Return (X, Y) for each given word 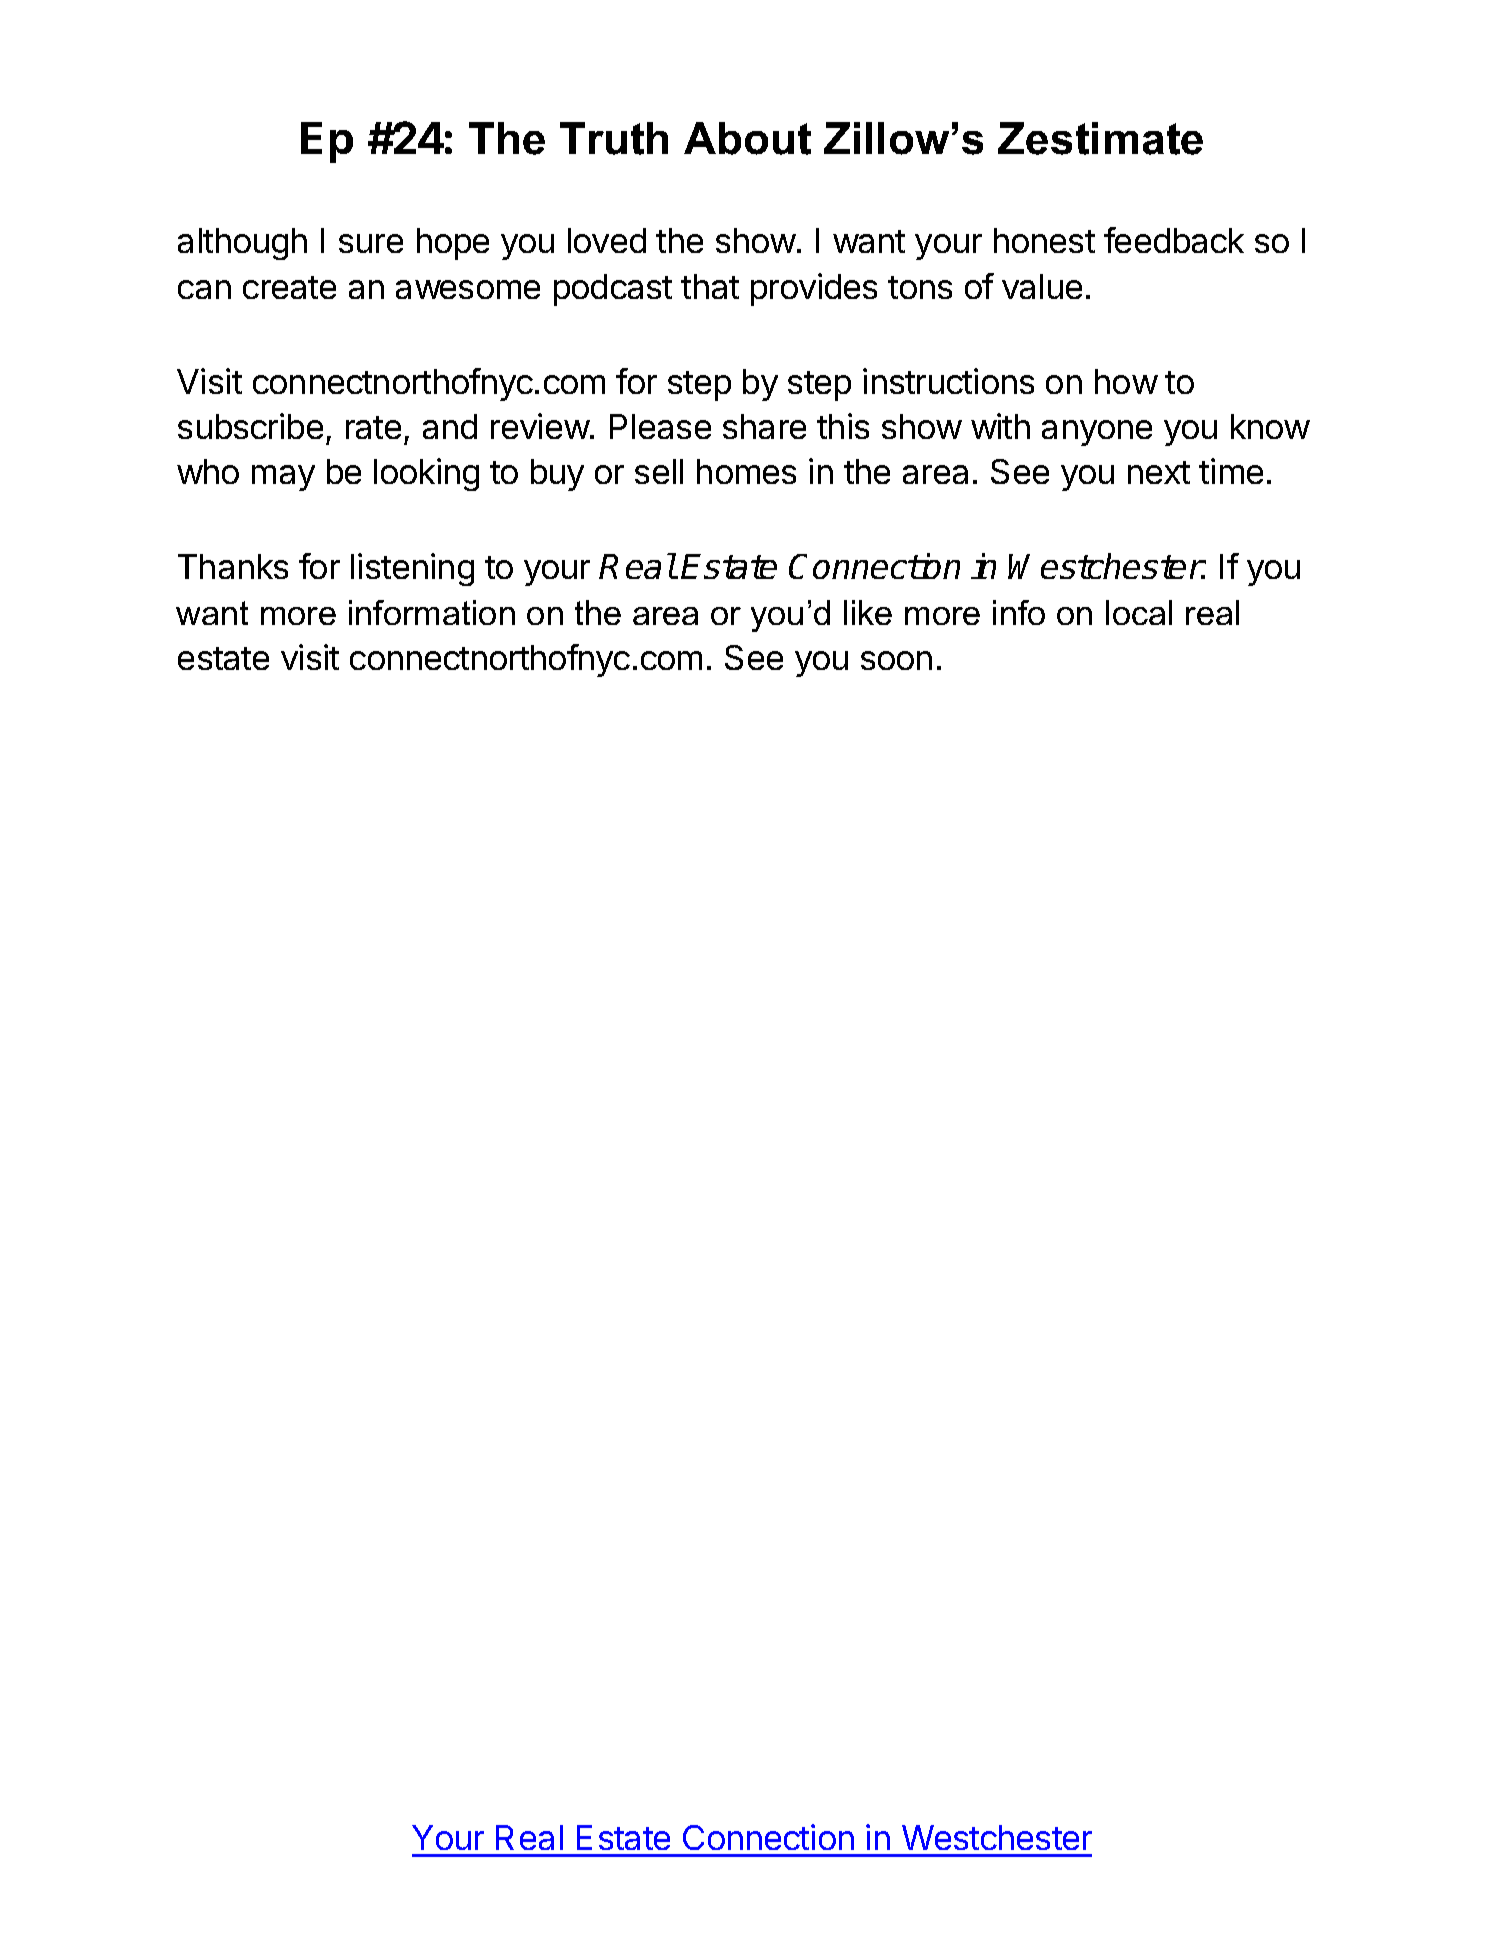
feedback (1174, 240)
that (710, 286)
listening (412, 569)
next (1159, 472)
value (1042, 286)
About (747, 138)
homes (746, 471)
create (289, 287)
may (283, 478)
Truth (614, 138)
